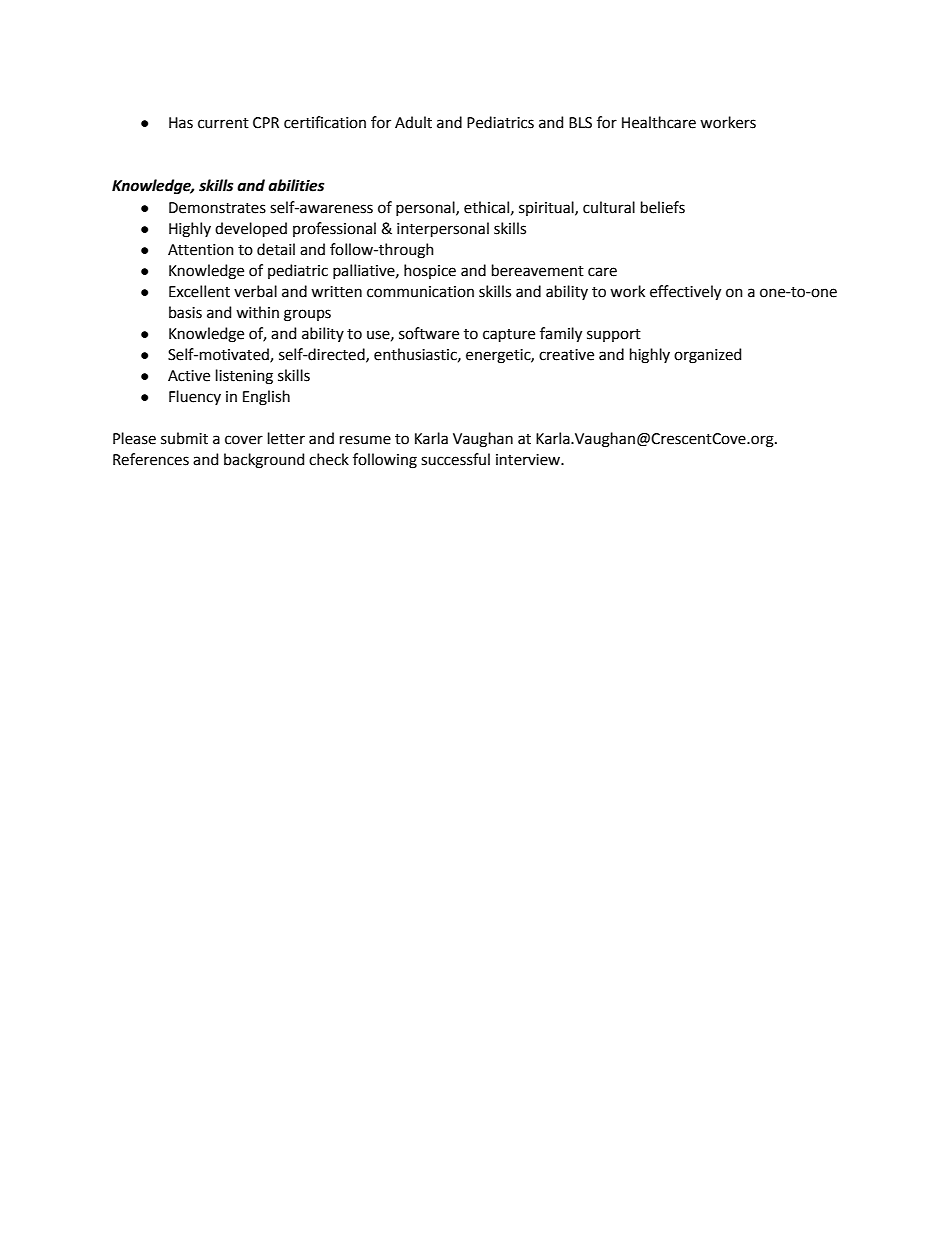  What do you see at coordinates (201, 250) in the document?
I see `Attention` at bounding box center [201, 250].
